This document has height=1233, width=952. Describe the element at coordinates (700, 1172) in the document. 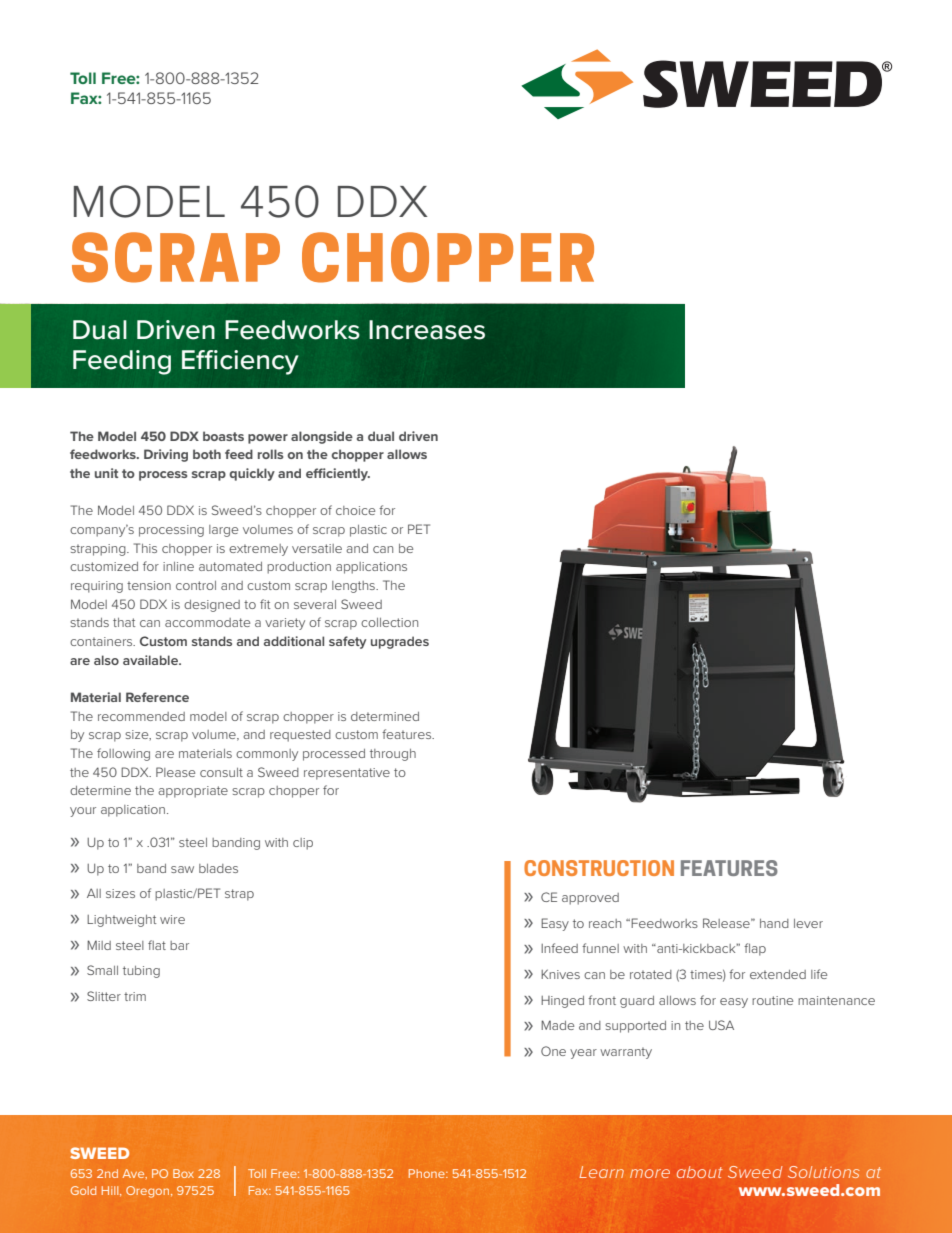

I see `about` at that location.
